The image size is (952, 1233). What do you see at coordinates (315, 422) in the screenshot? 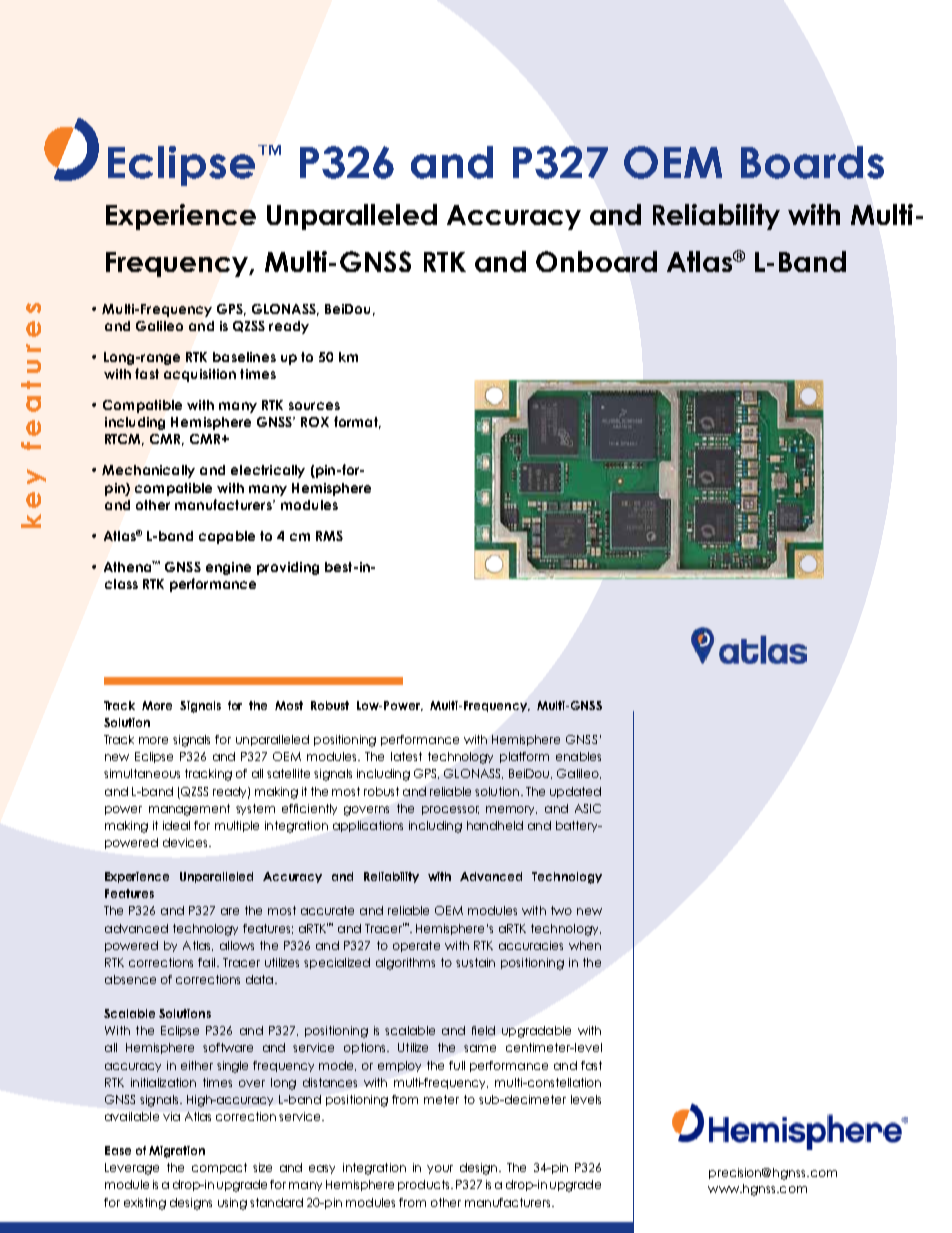
I see `ROX` at bounding box center [315, 422].
